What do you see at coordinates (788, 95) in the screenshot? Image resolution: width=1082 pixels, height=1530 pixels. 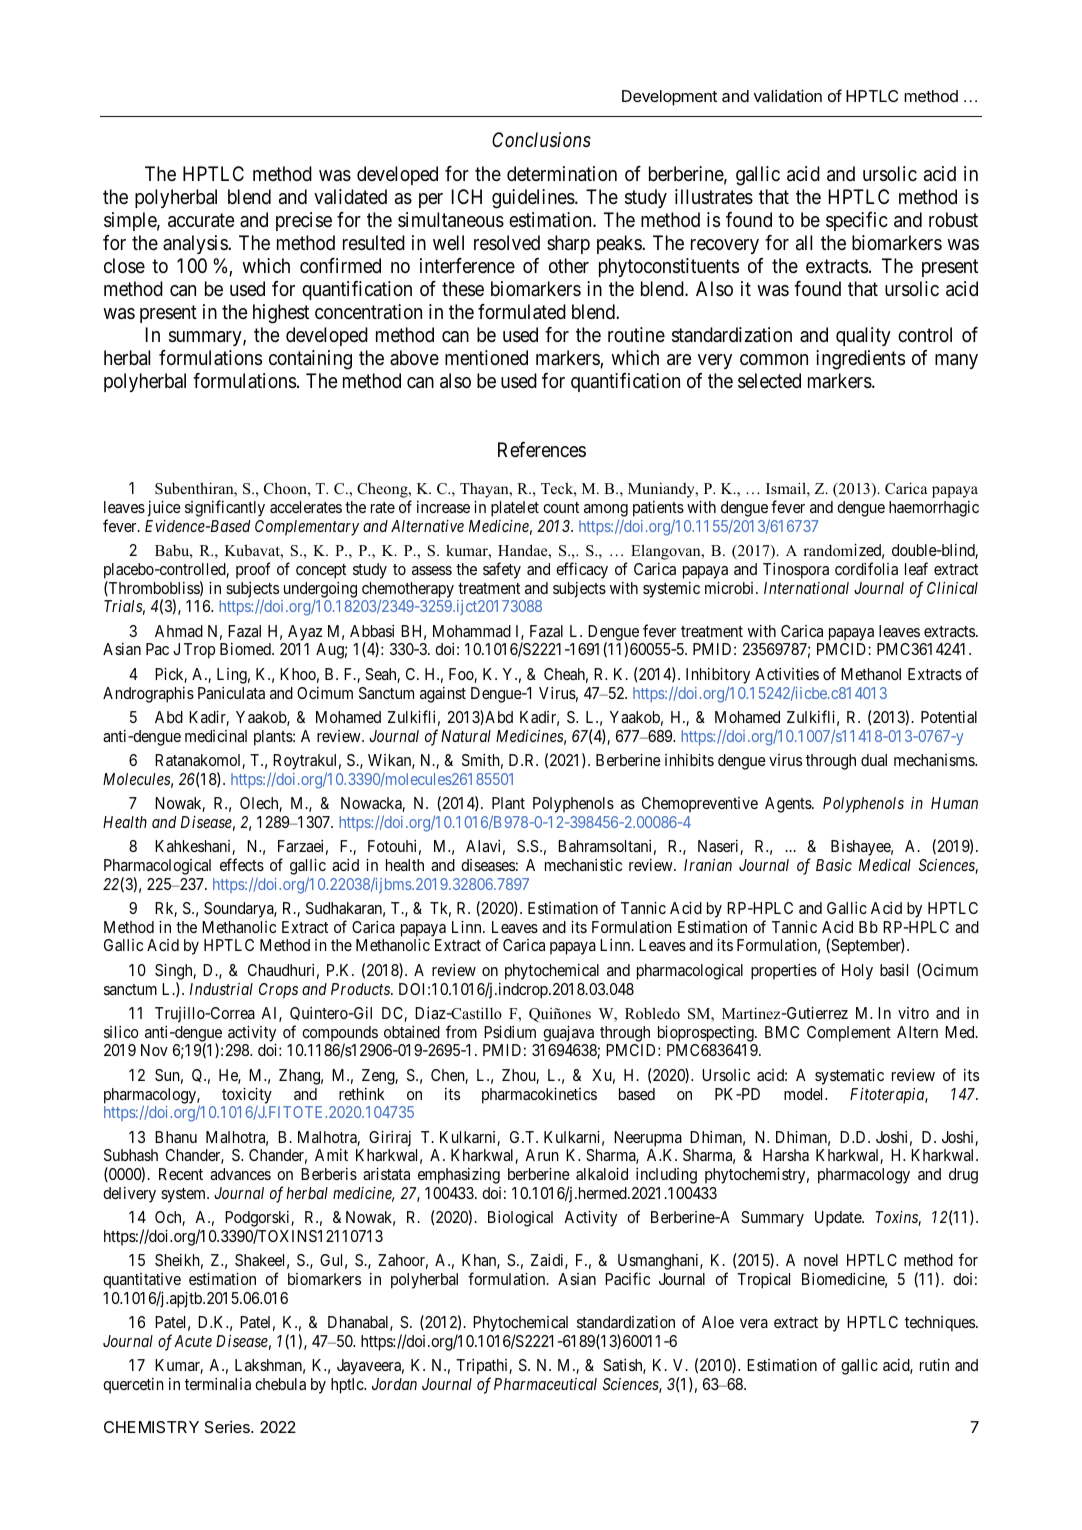 I see `validation` at bounding box center [788, 95].
